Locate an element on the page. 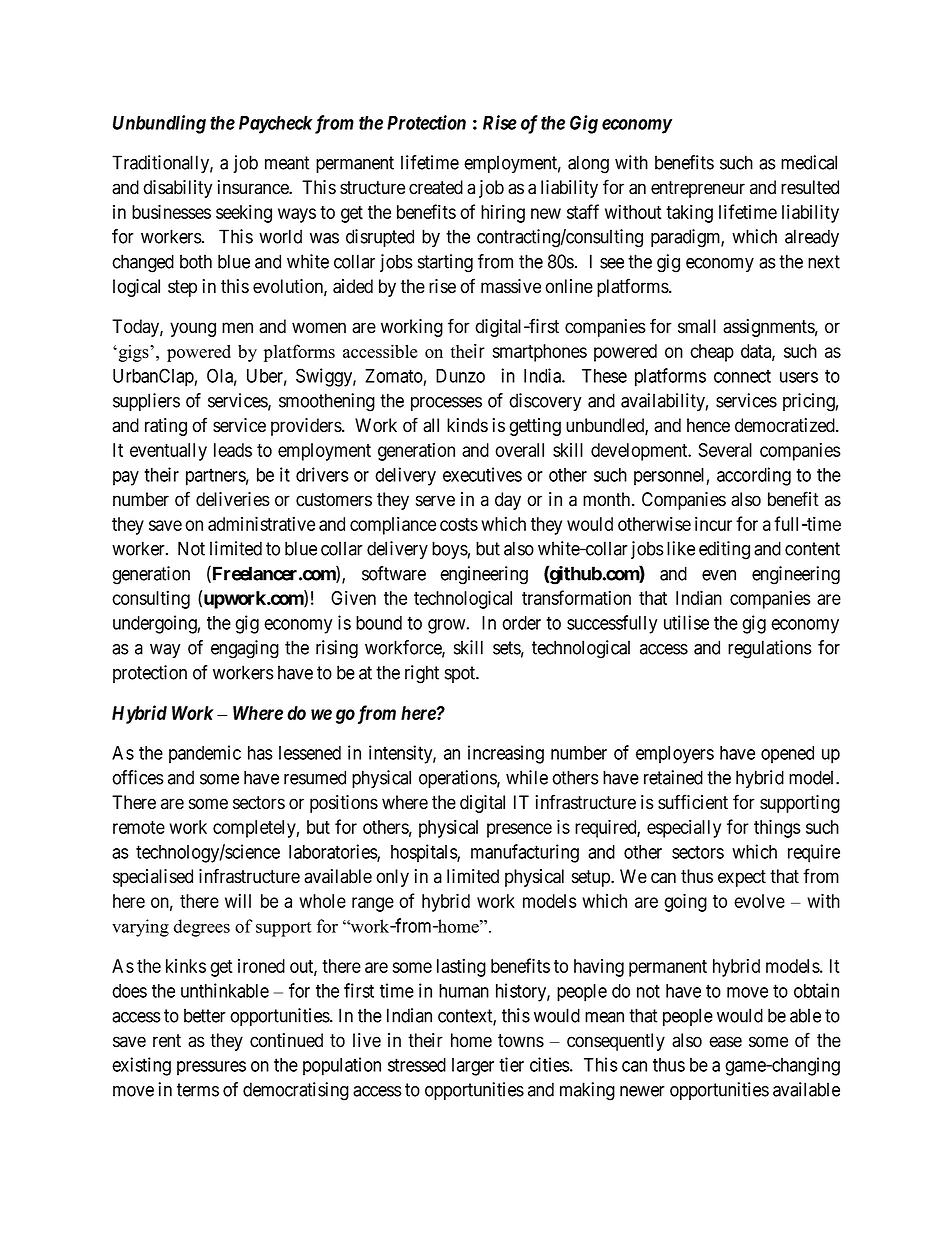 The image size is (952, 1233). entrepreneur is located at coordinates (698, 189).
